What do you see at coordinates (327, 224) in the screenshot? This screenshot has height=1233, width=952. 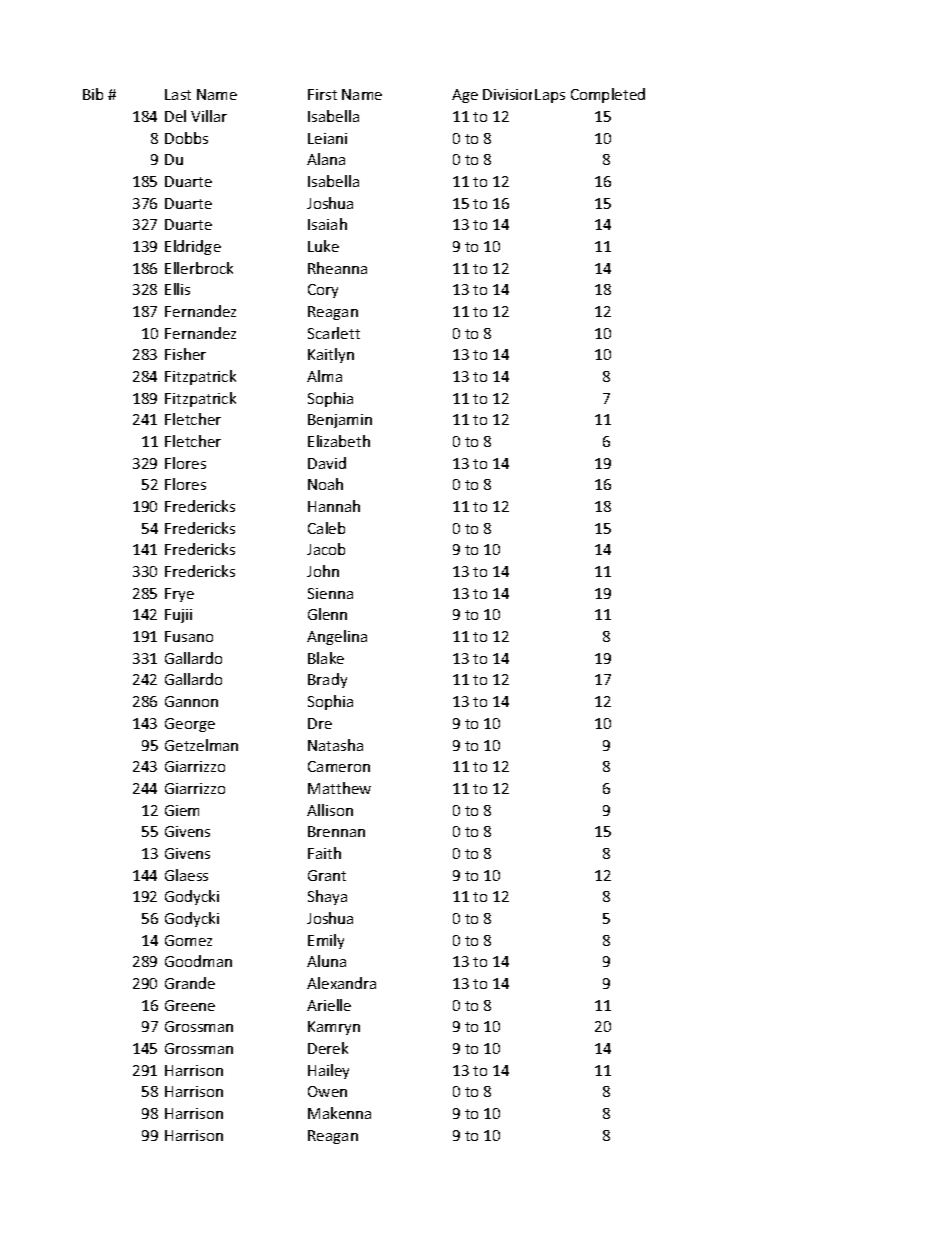 I see `Isaiah` at bounding box center [327, 224].
